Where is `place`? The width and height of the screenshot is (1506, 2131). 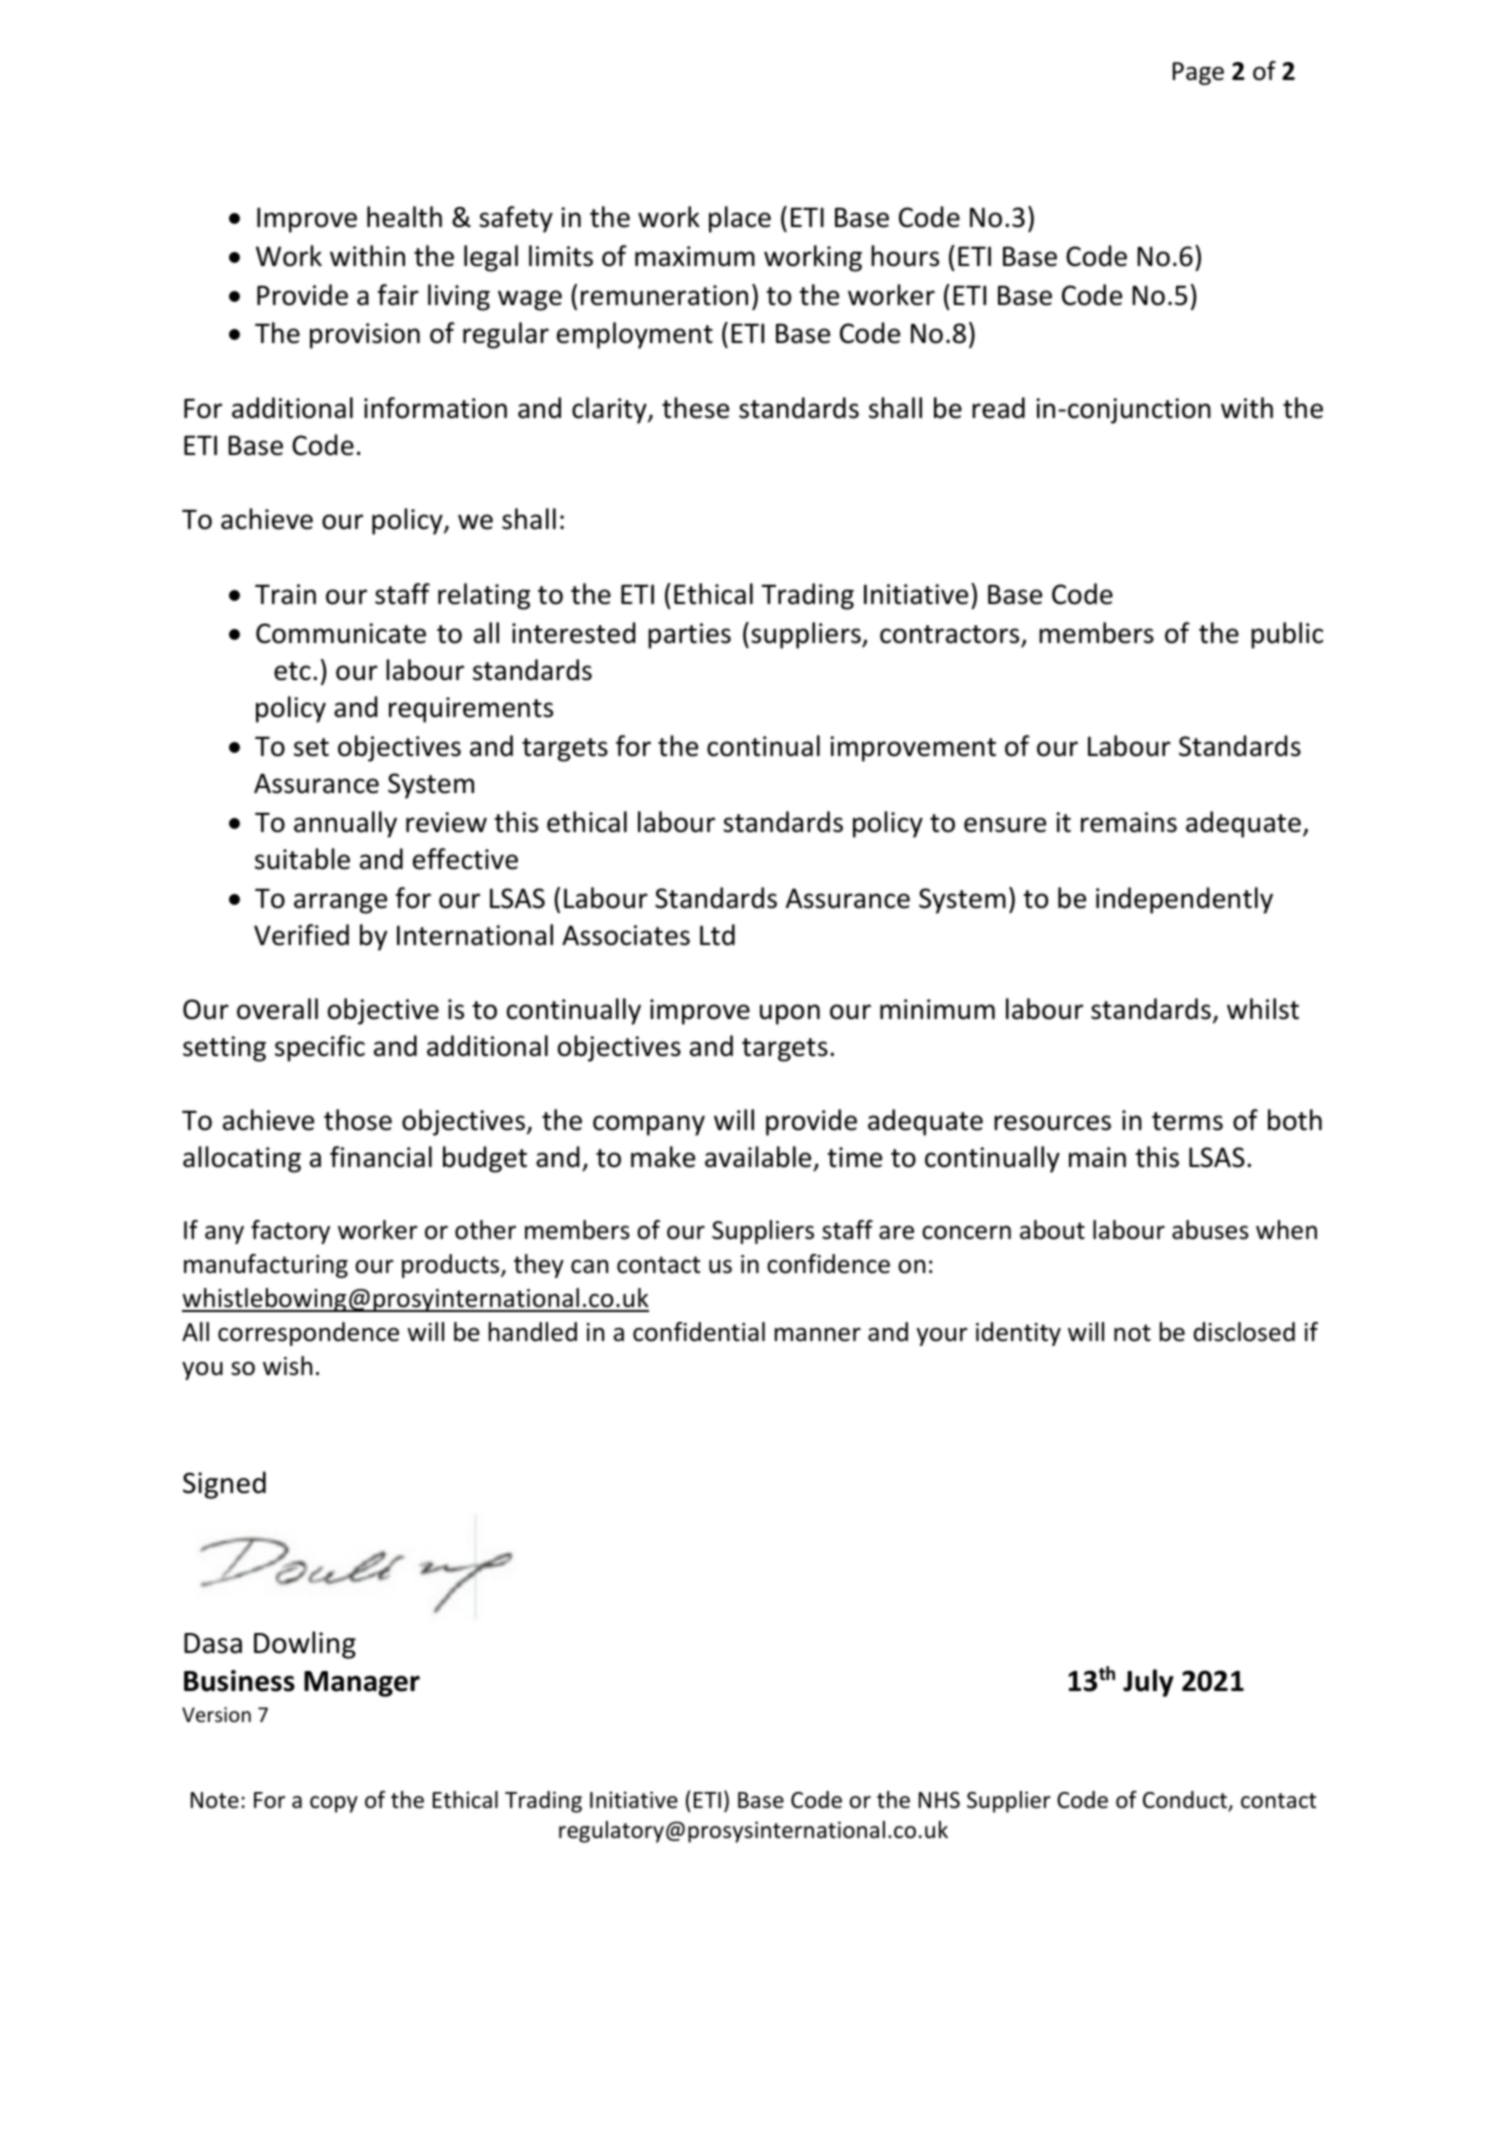 place is located at coordinates (740, 219).
